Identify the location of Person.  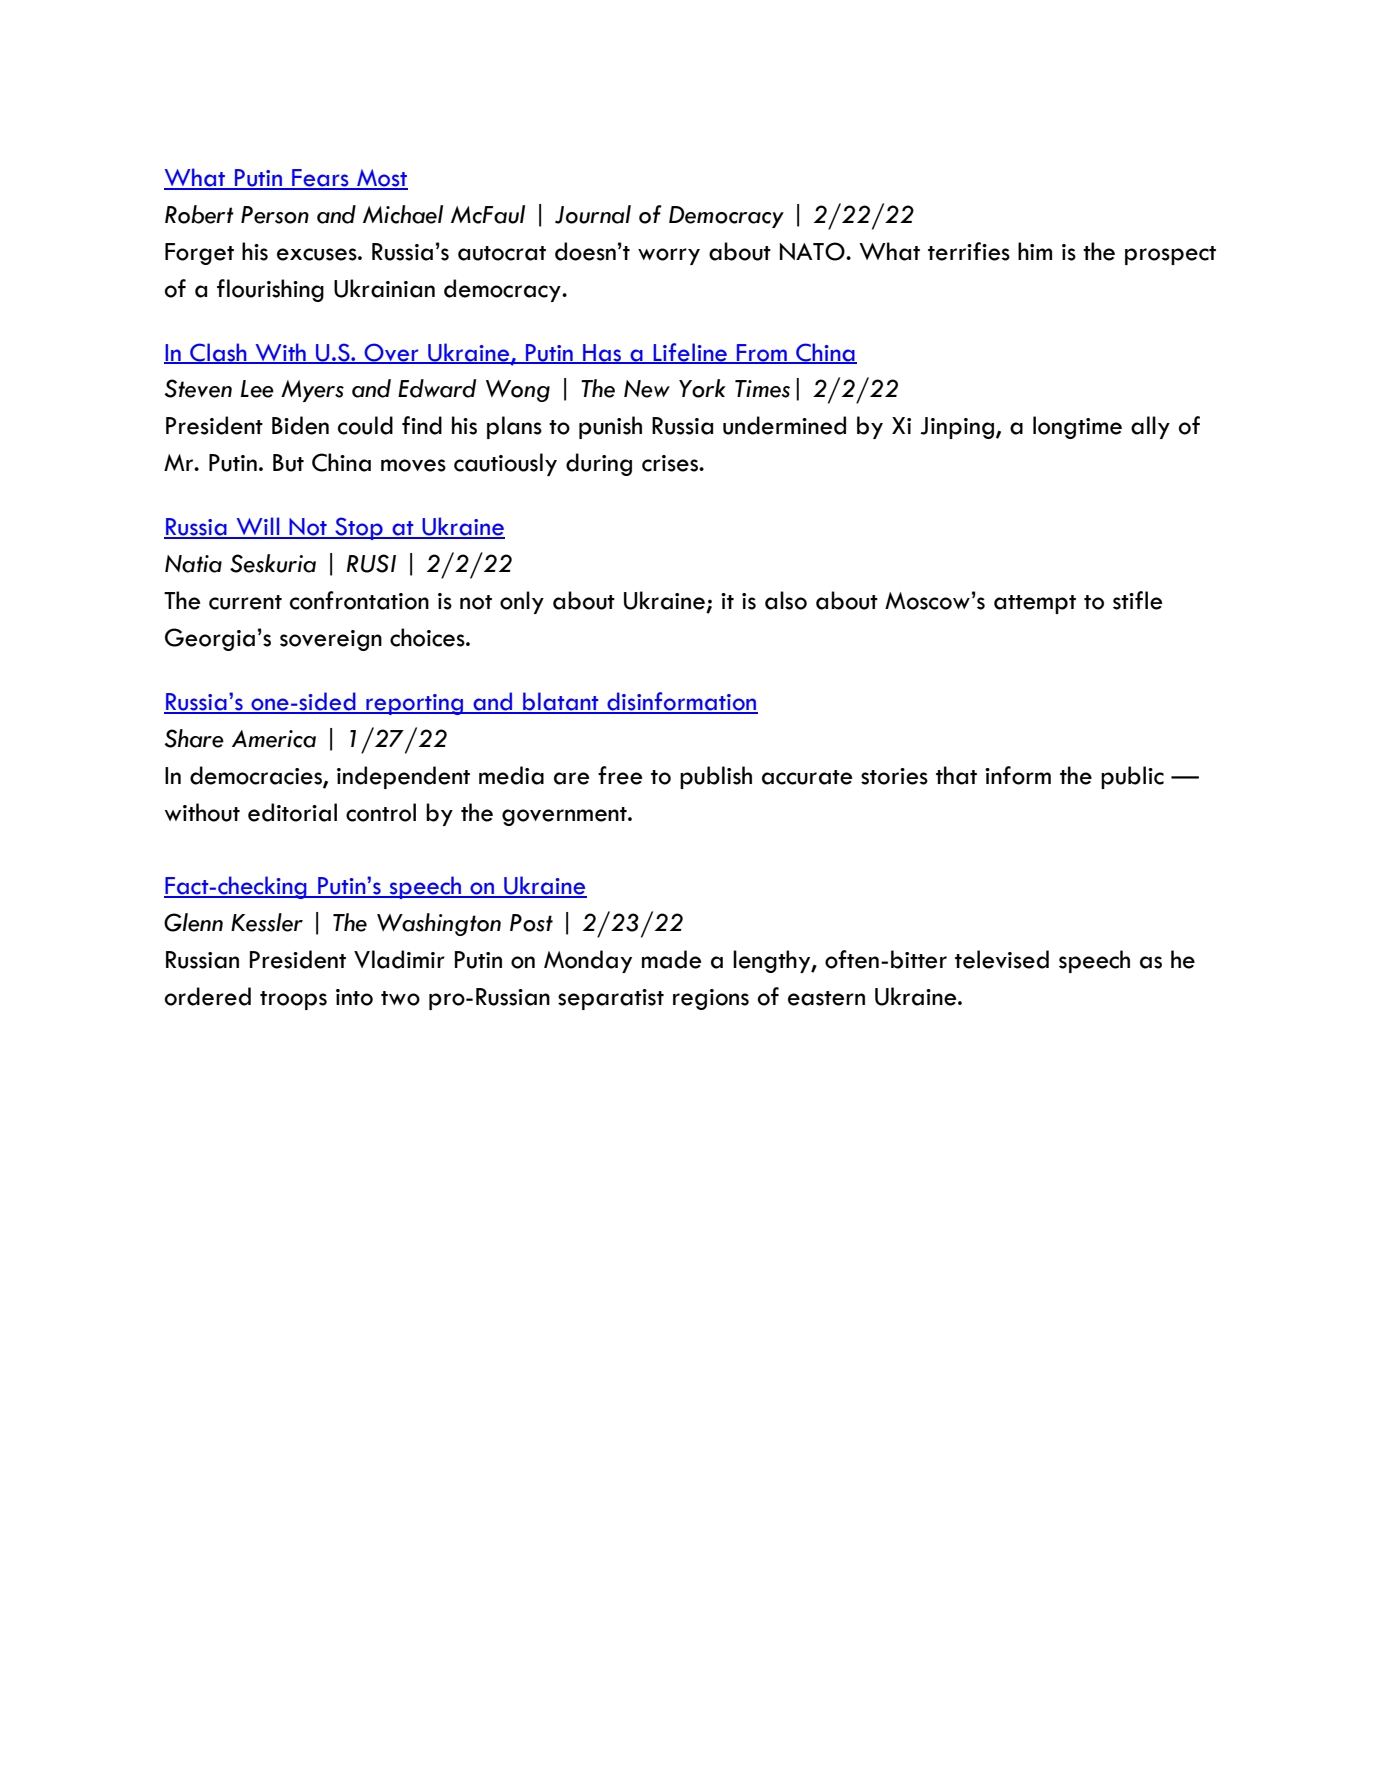
(275, 215).
